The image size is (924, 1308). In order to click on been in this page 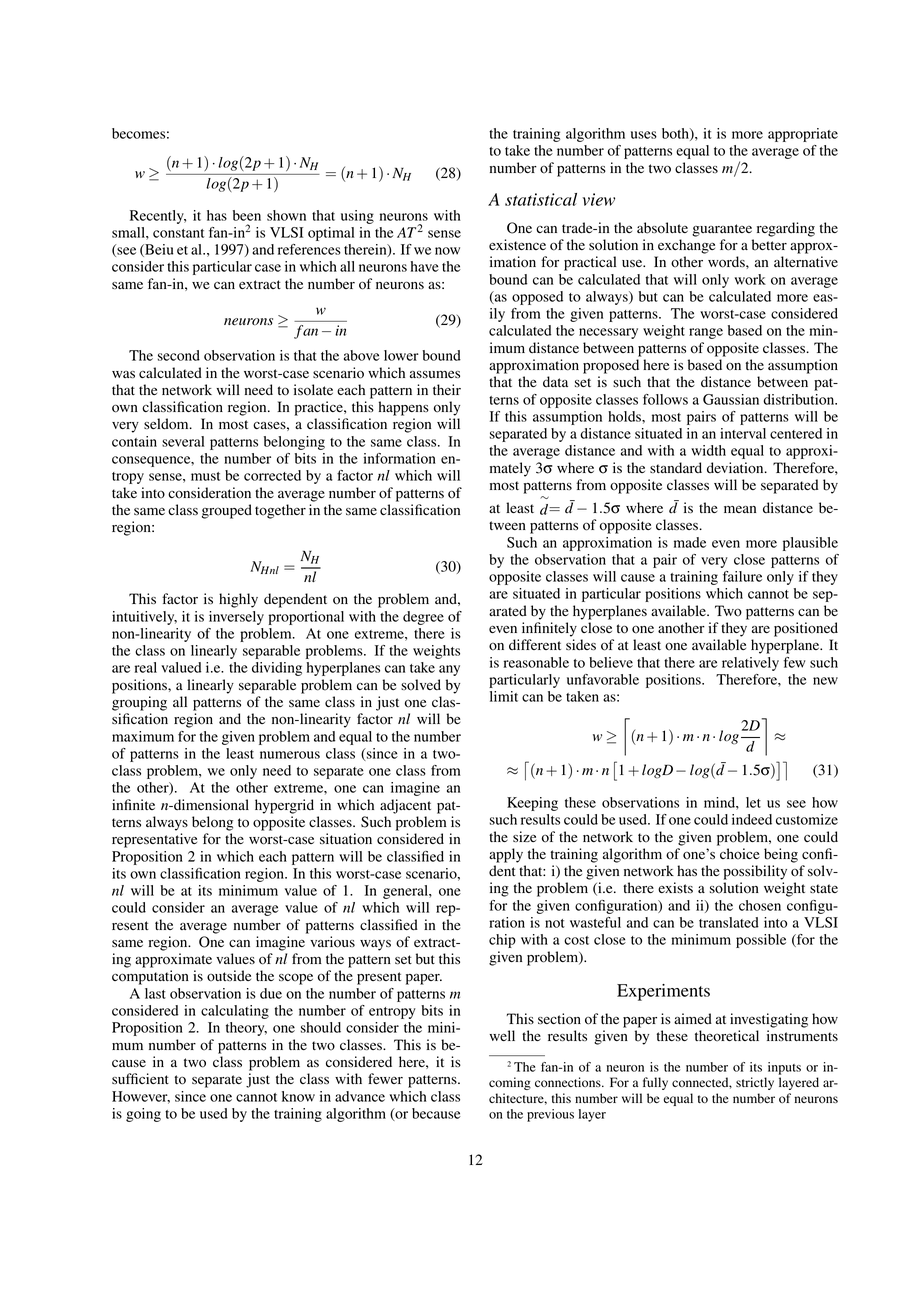, I will do `click(247, 215)`.
